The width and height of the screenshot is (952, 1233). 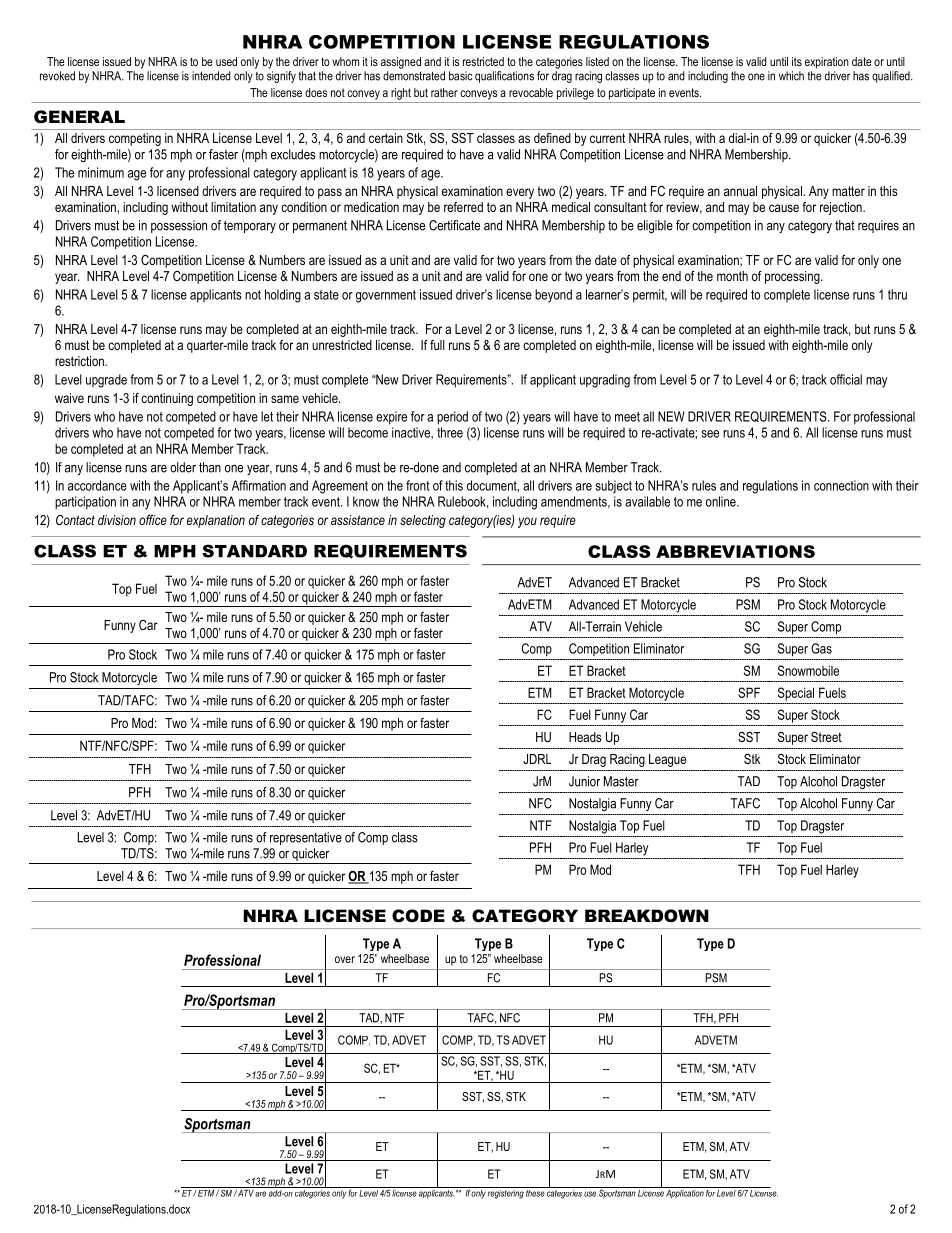 What do you see at coordinates (254, 551) in the screenshot?
I see `STANDARD` at bounding box center [254, 551].
